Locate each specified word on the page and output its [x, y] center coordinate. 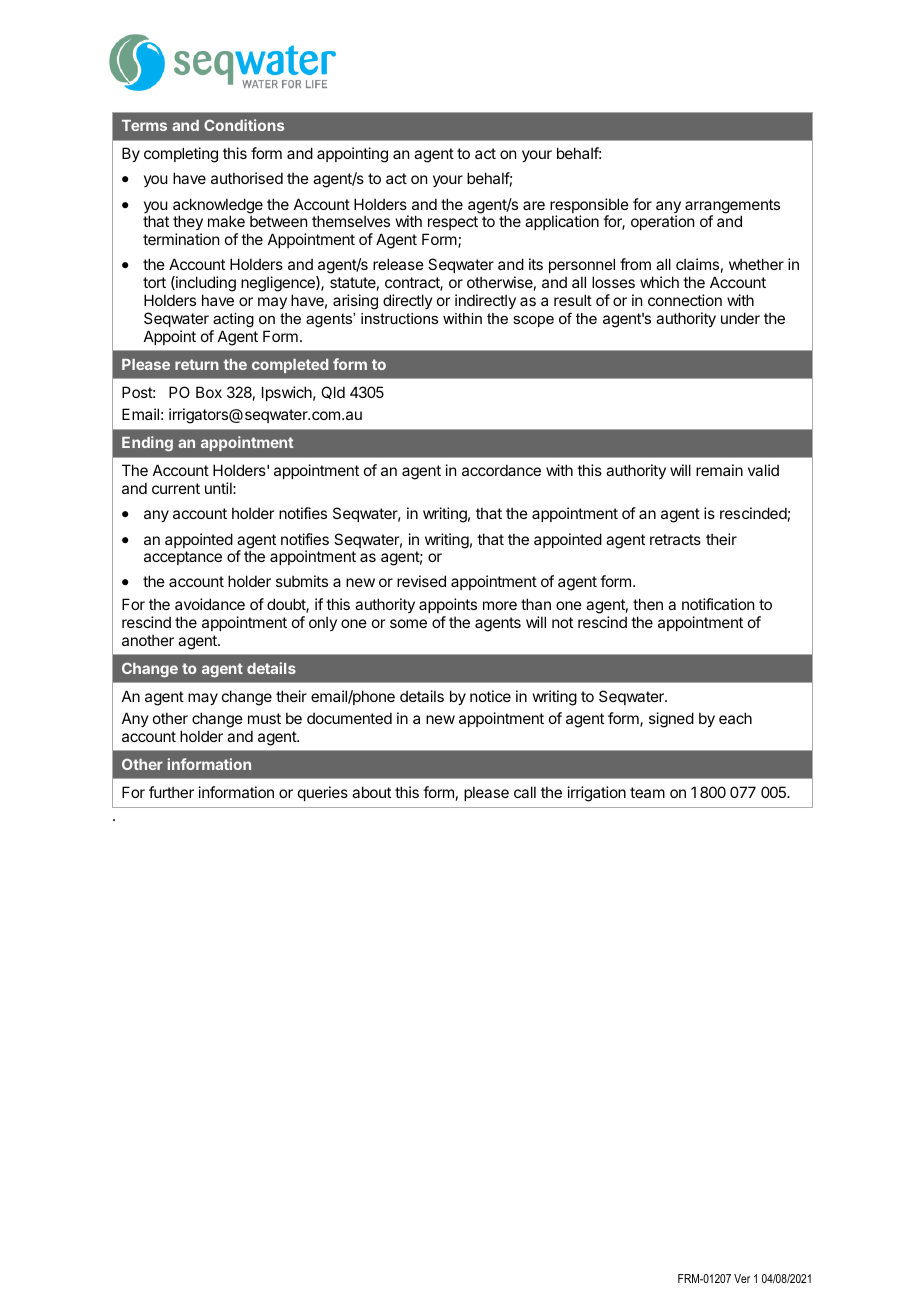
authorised [247, 178]
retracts [675, 539]
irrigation [597, 794]
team [647, 792]
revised [421, 581]
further [171, 792]
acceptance [183, 558]
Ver [742, 1278]
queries [323, 793]
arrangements [732, 207]
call [525, 792]
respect [452, 225]
